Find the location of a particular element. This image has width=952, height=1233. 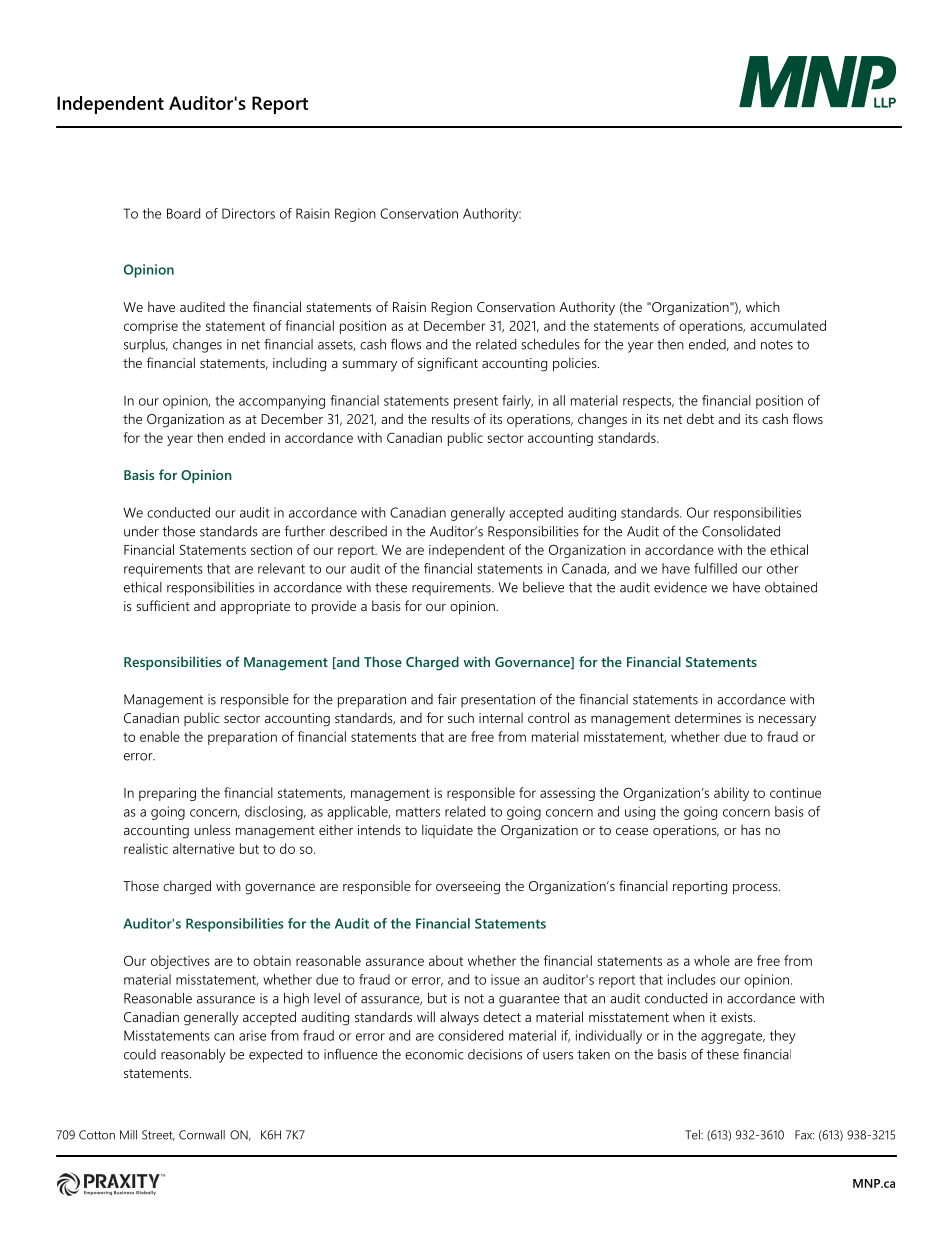

described is located at coordinates (358, 531).
